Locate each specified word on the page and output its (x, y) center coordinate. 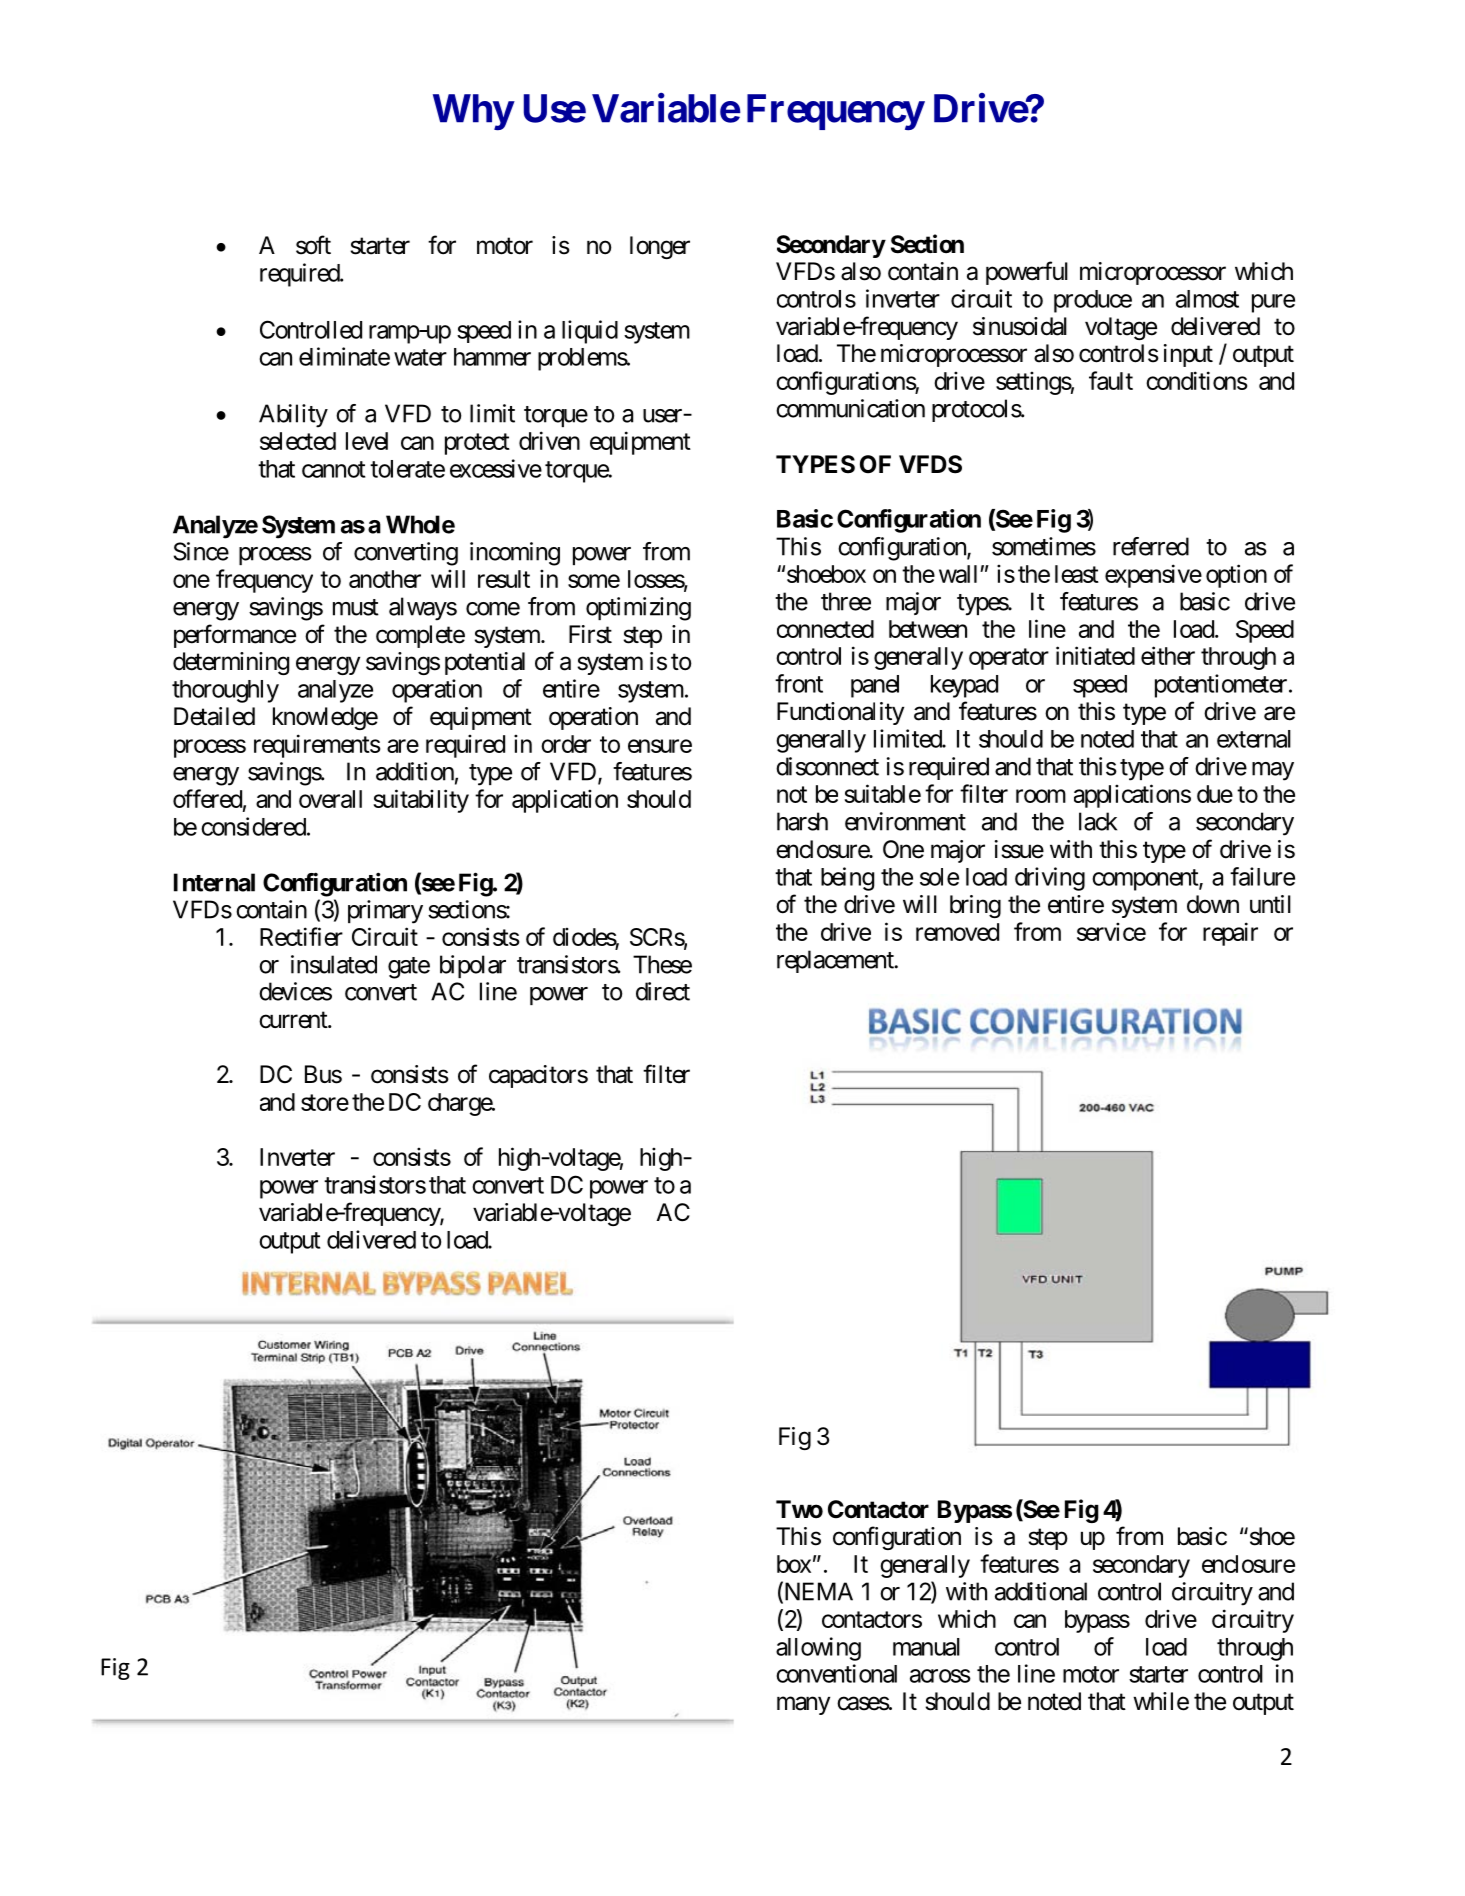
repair (1230, 934)
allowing (818, 1649)
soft (313, 245)
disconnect (827, 766)
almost (1207, 299)
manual (926, 1647)
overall (330, 799)
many (803, 1705)
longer (660, 247)
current (294, 1020)
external (1254, 739)
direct (663, 991)
